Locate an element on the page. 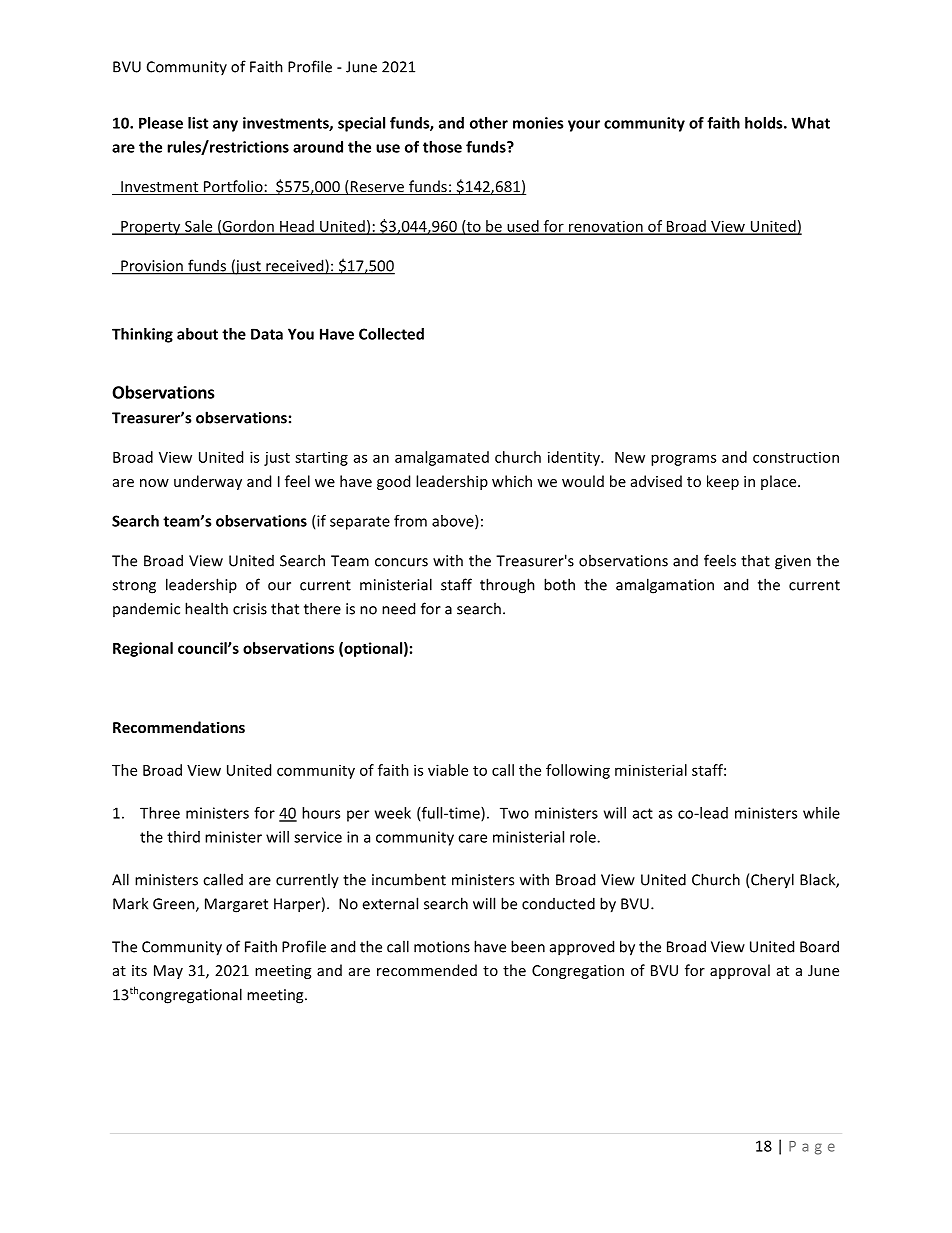  May is located at coordinates (168, 972).
